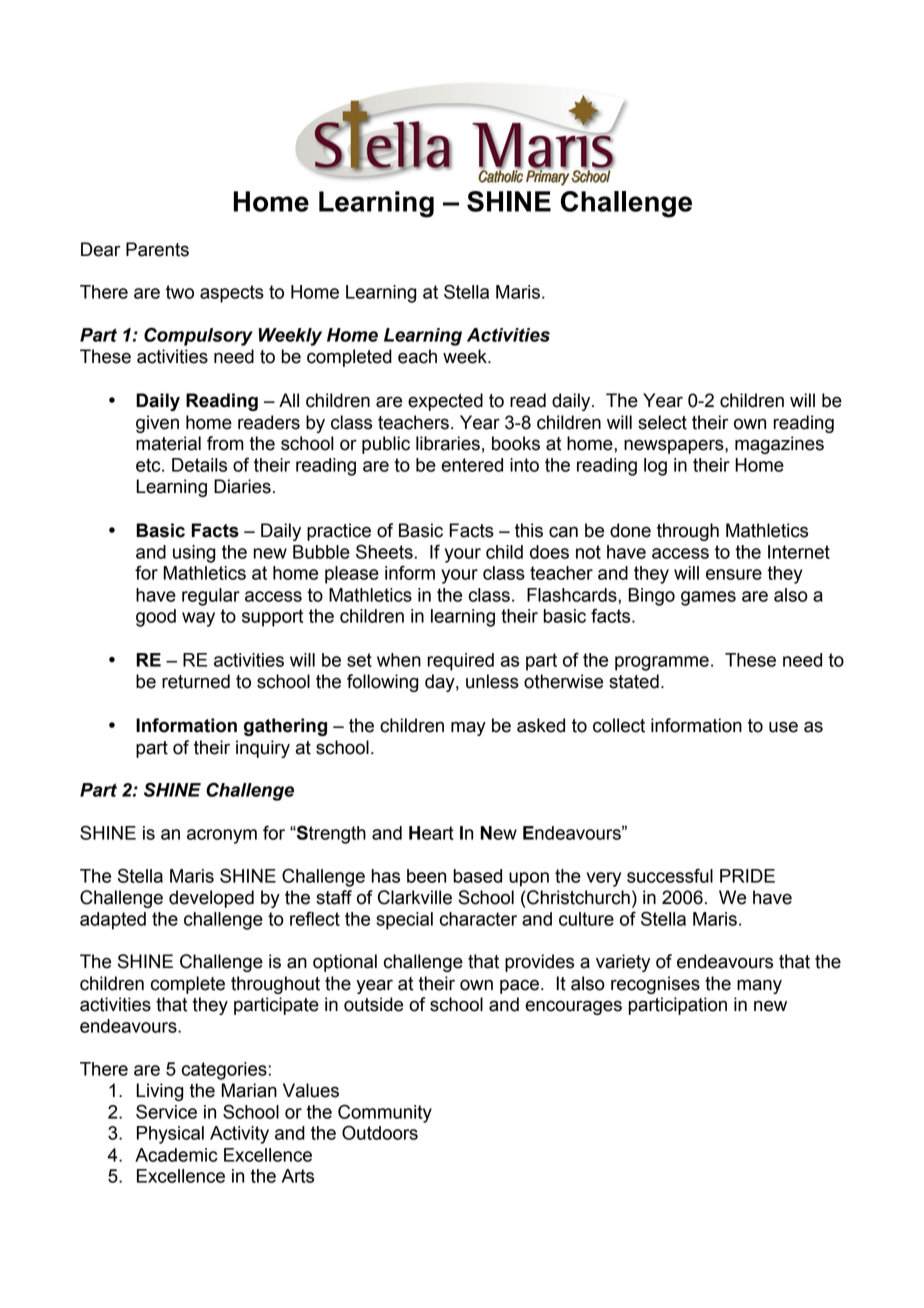  I want to click on select, so click(662, 422).
